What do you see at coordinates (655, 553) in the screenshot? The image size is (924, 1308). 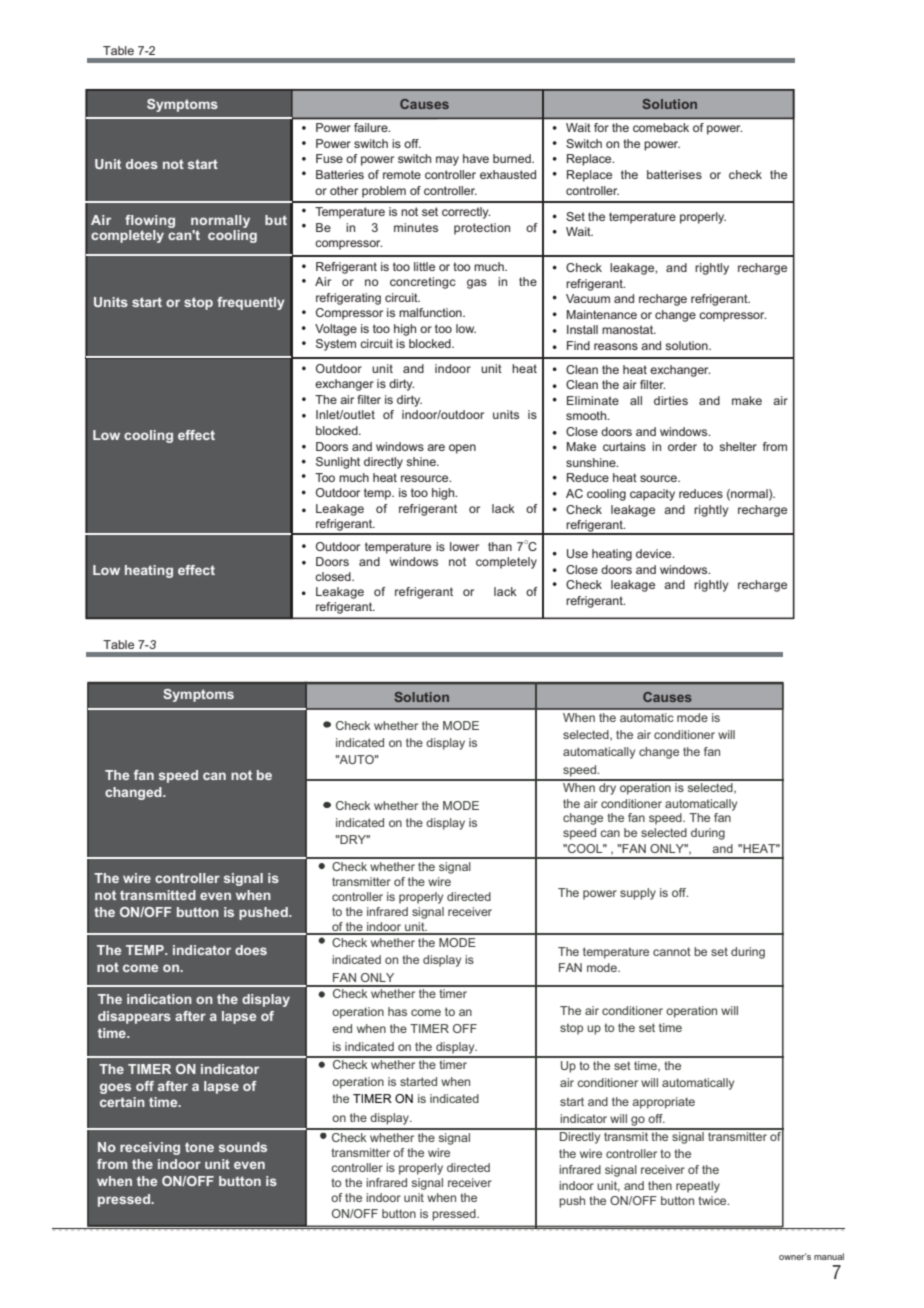 I see `device` at bounding box center [655, 553].
